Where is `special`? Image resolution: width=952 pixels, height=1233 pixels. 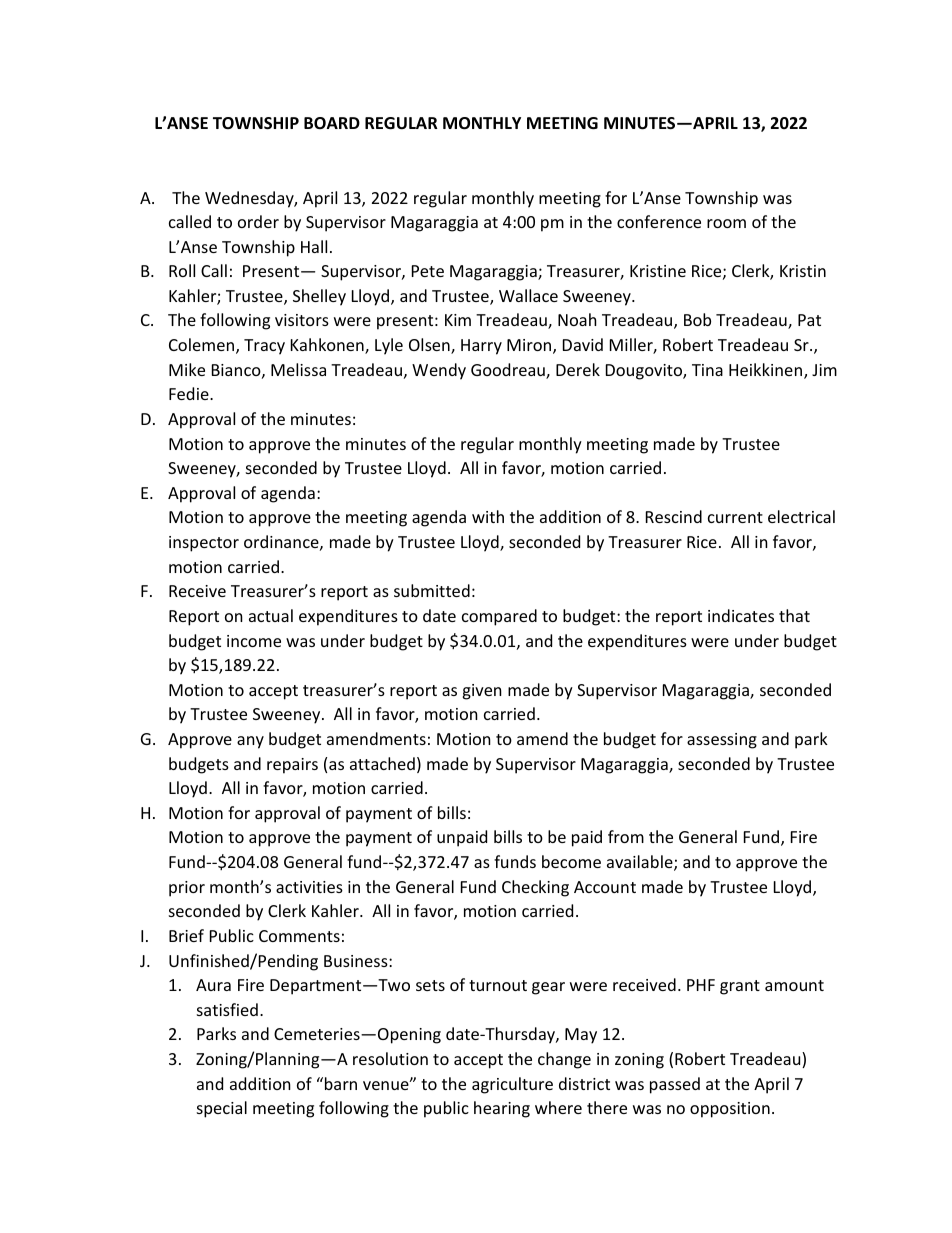 special is located at coordinates (222, 1109).
